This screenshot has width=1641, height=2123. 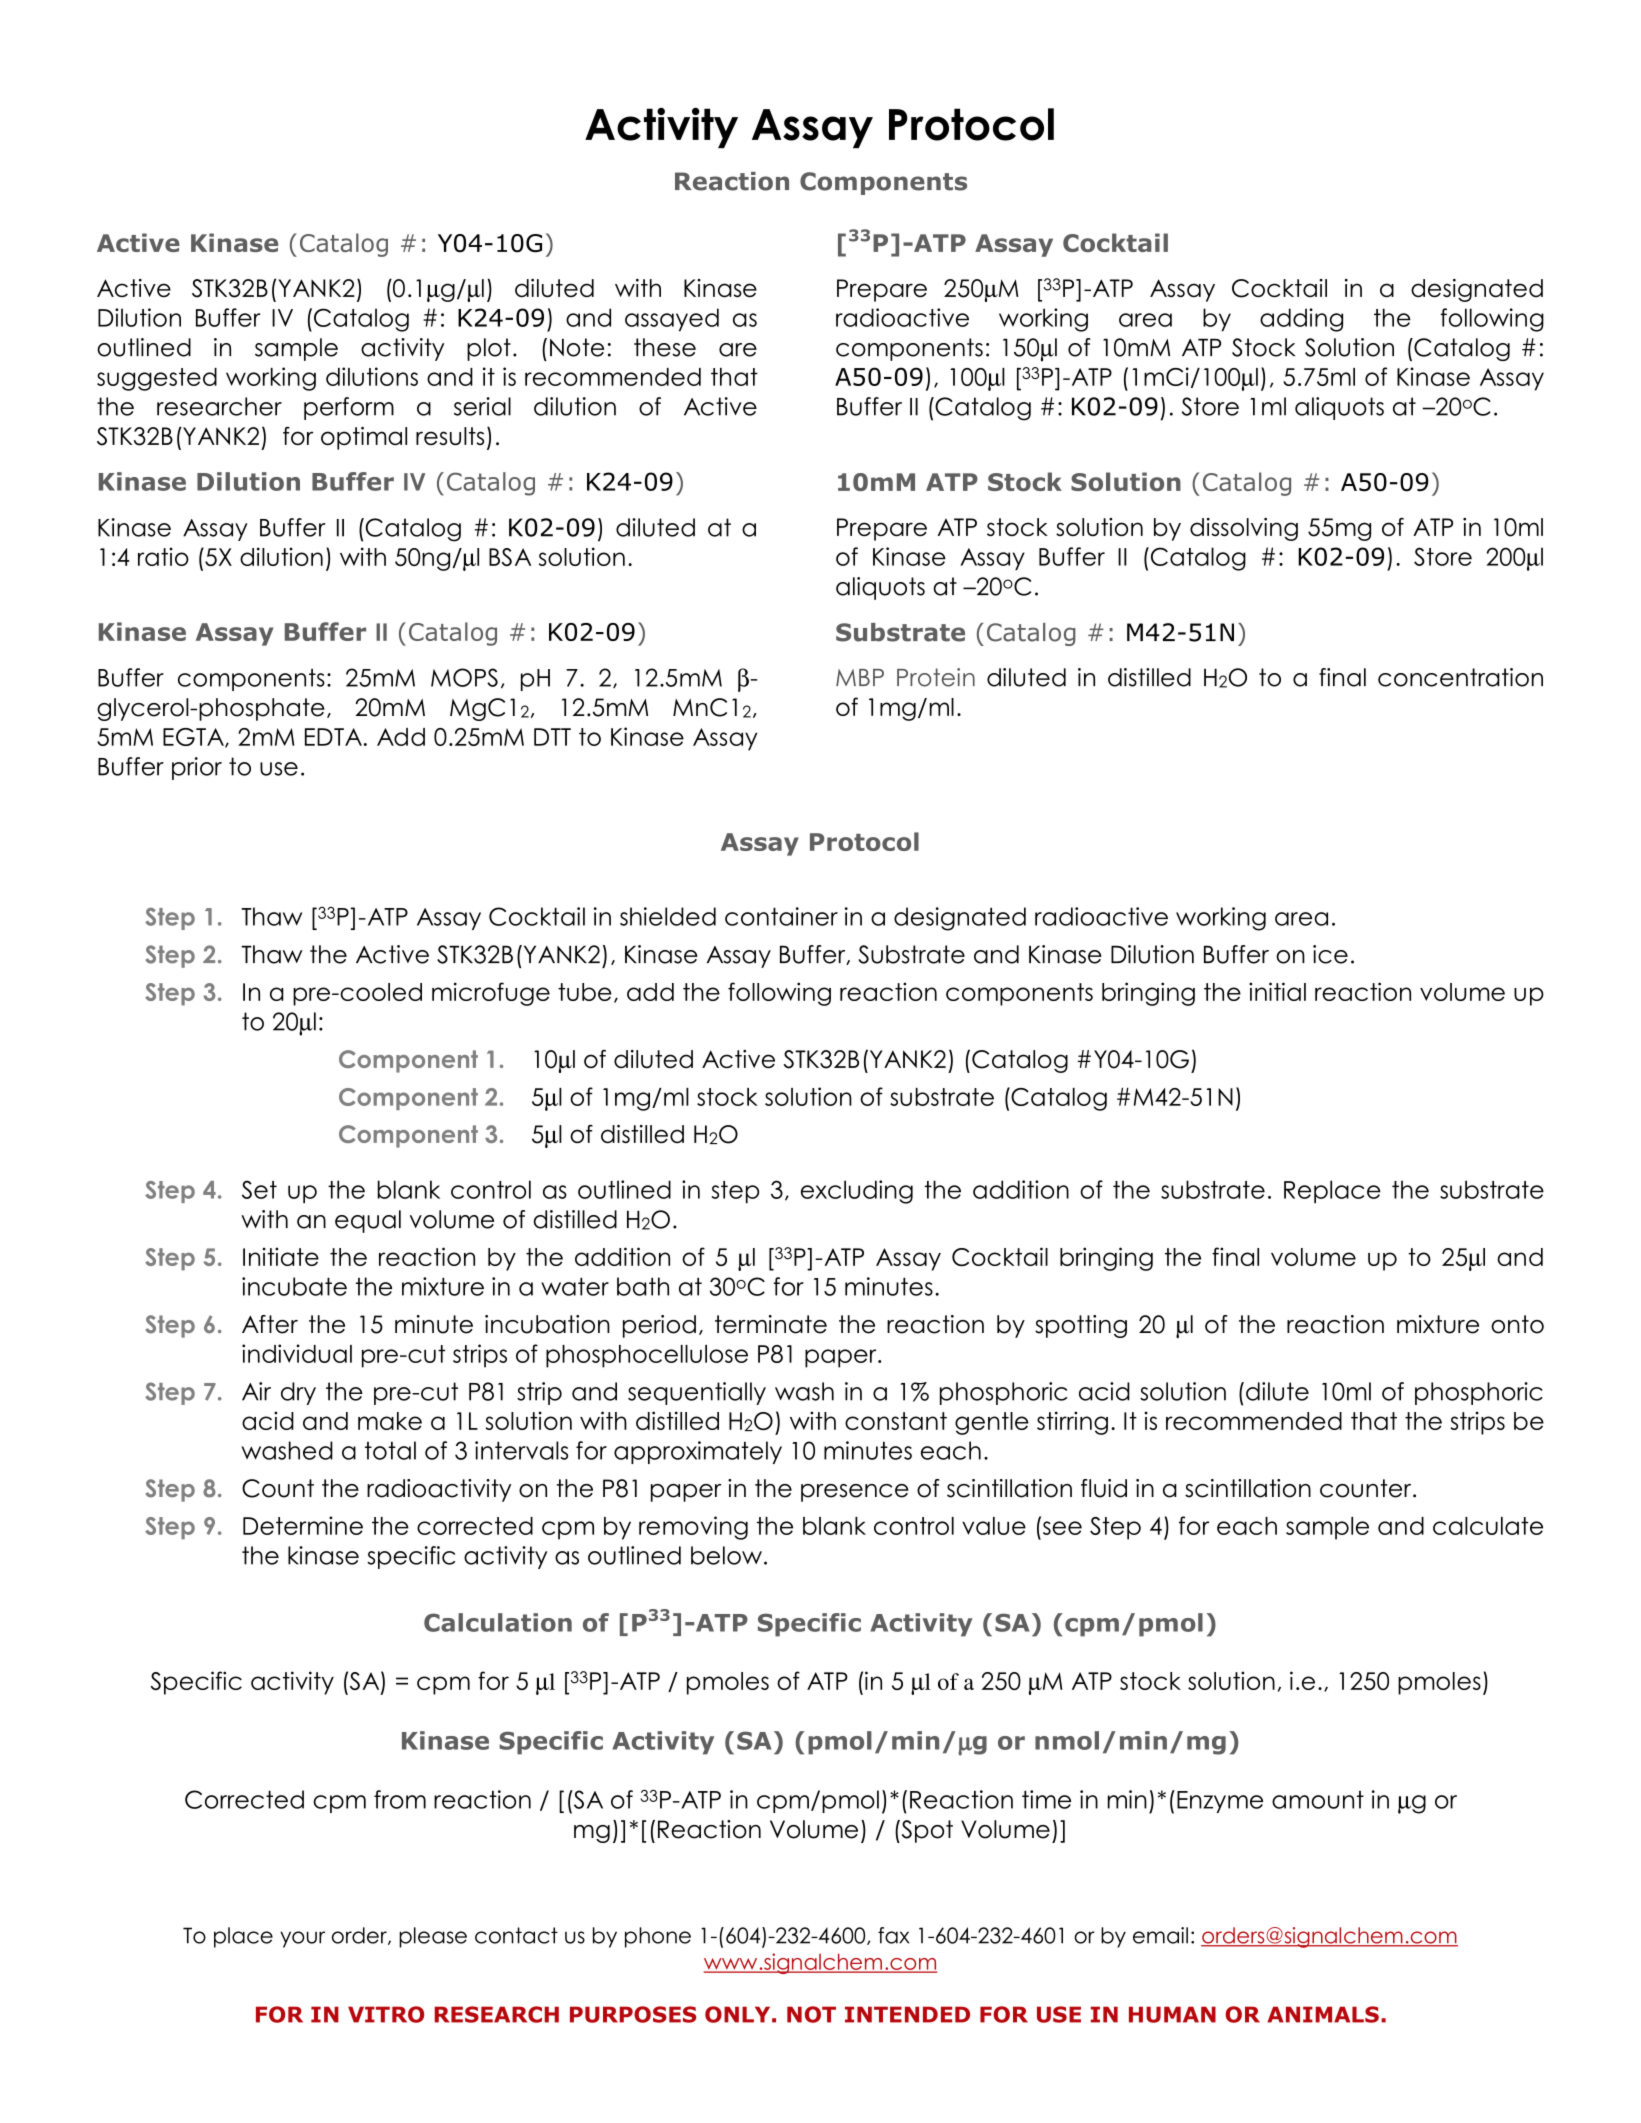 I want to click on Determine, so click(x=303, y=1525).
